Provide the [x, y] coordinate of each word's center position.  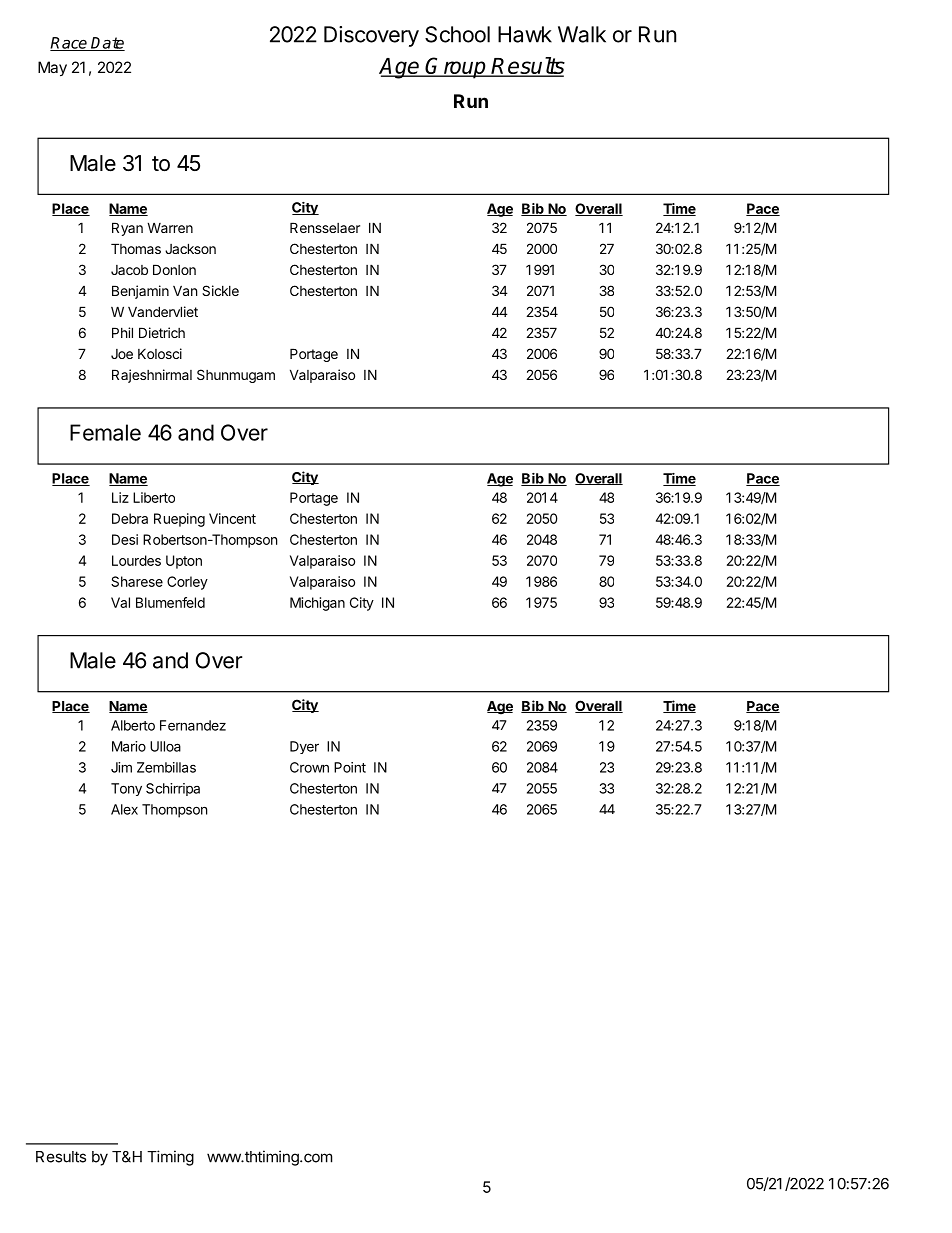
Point [350, 767]
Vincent [232, 518]
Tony [126, 789]
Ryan [127, 229]
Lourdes [136, 560]
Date [107, 44]
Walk [582, 34]
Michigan [317, 604]
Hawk [525, 34]
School [457, 34]
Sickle [220, 290]
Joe [122, 354]
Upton [184, 562]
